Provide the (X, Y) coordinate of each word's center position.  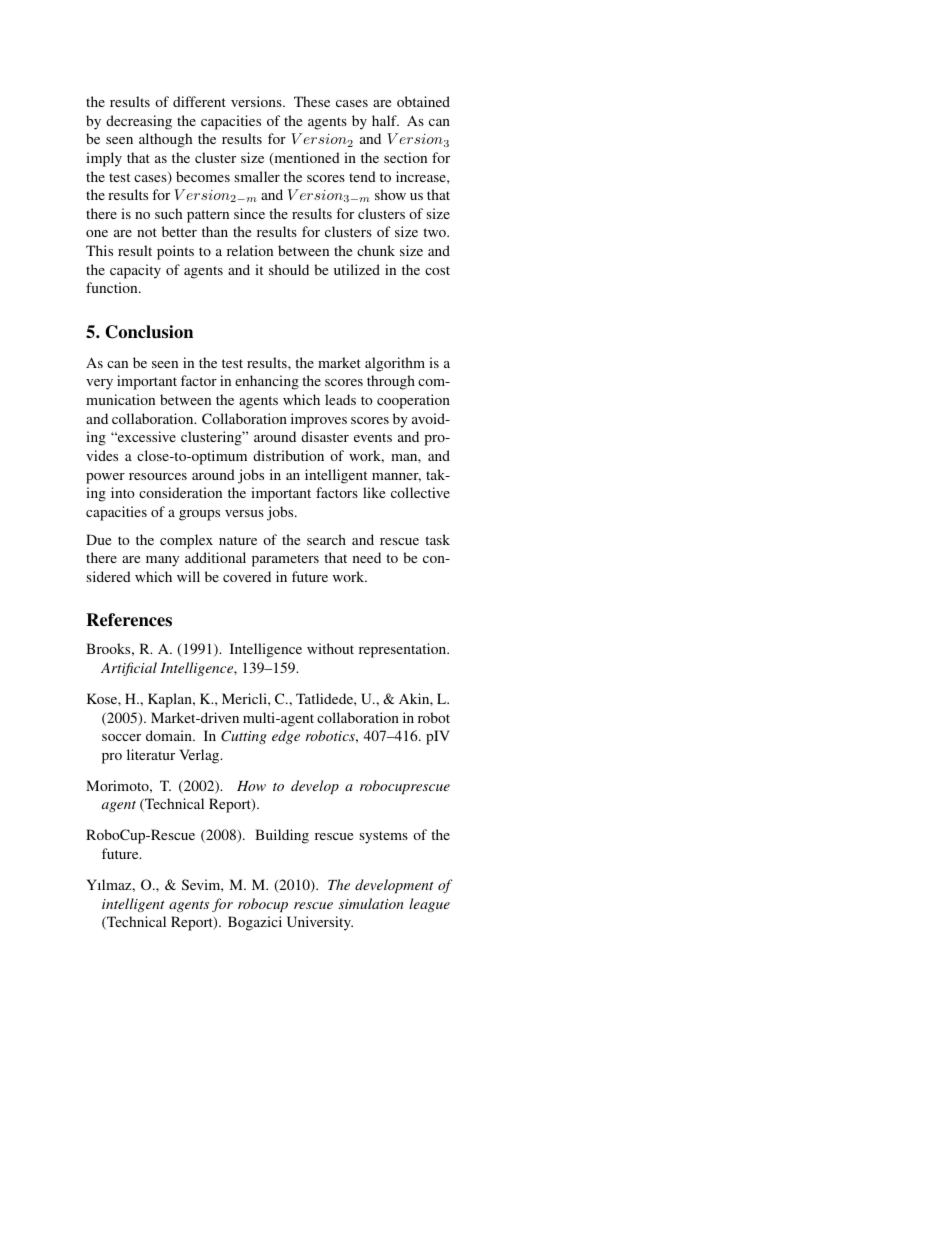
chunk (376, 250)
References (129, 620)
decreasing (139, 122)
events (373, 437)
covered (247, 576)
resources (158, 476)
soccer (121, 737)
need (367, 557)
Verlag (200, 756)
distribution (288, 455)
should (289, 269)
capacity (135, 271)
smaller (257, 176)
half (385, 120)
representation (404, 650)
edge (286, 737)
